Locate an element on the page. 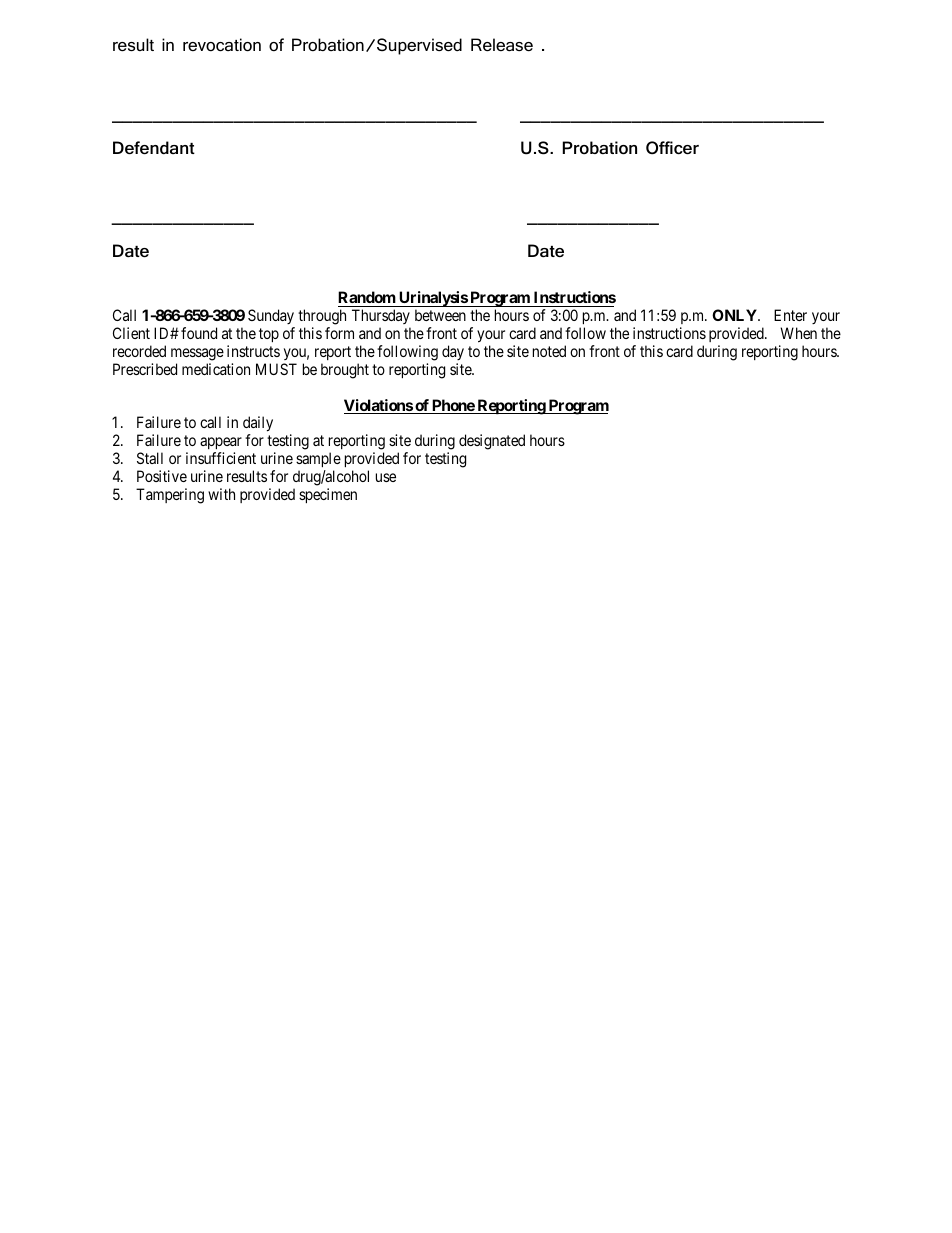 Image resolution: width=952 pixels, height=1233 pixels. between is located at coordinates (440, 315).
